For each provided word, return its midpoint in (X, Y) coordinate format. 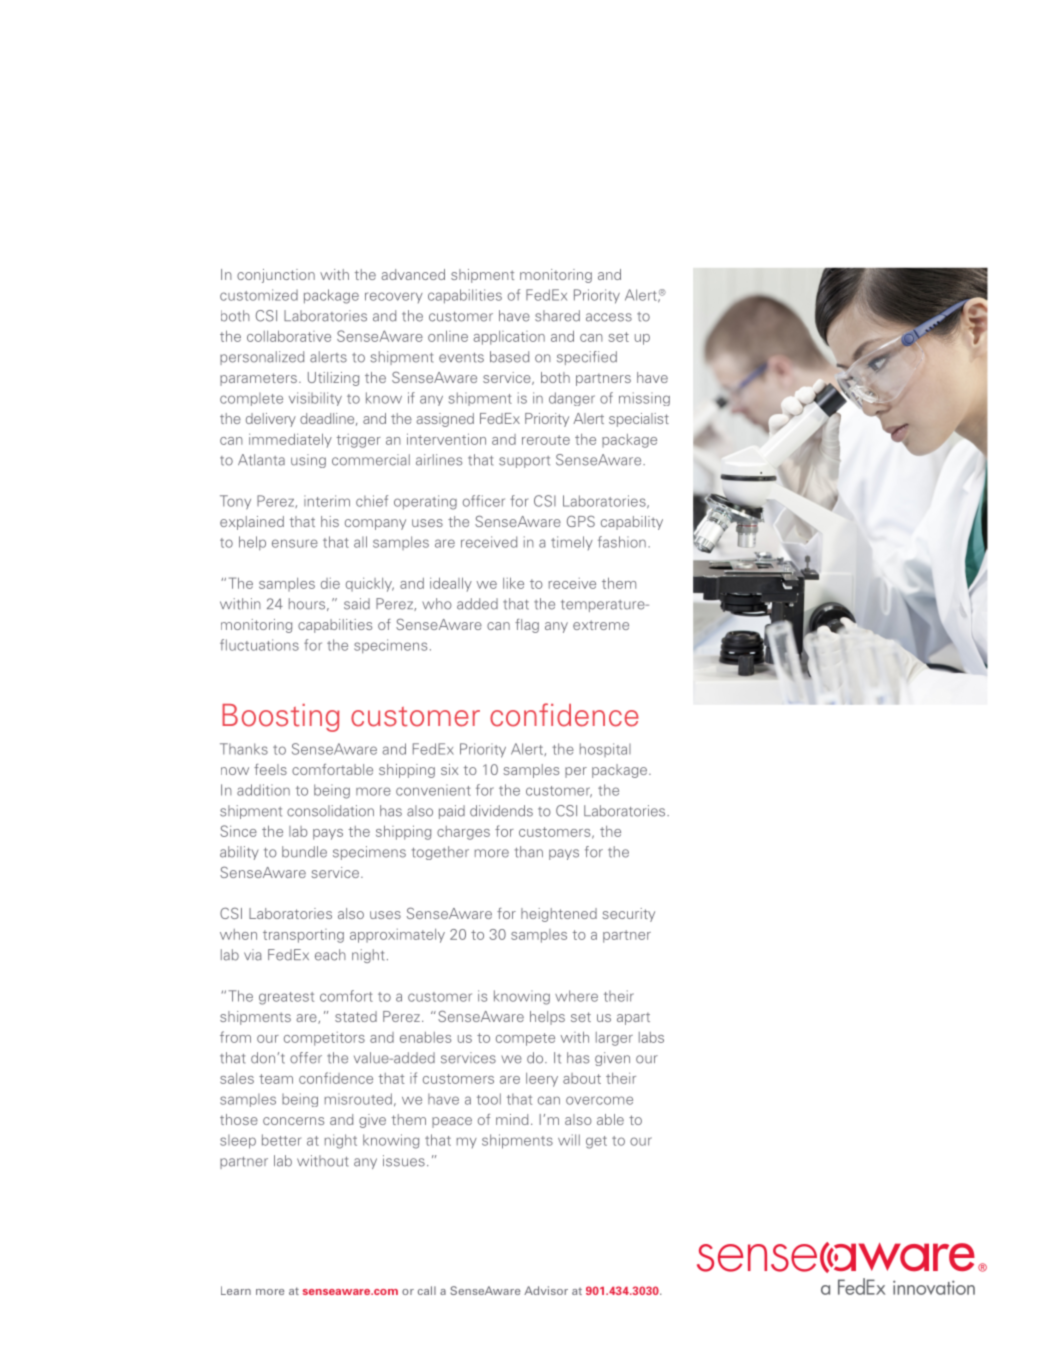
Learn (236, 1290)
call (427, 1290)
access (609, 317)
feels (270, 769)
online (448, 336)
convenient (433, 790)
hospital (605, 750)
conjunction (276, 276)
